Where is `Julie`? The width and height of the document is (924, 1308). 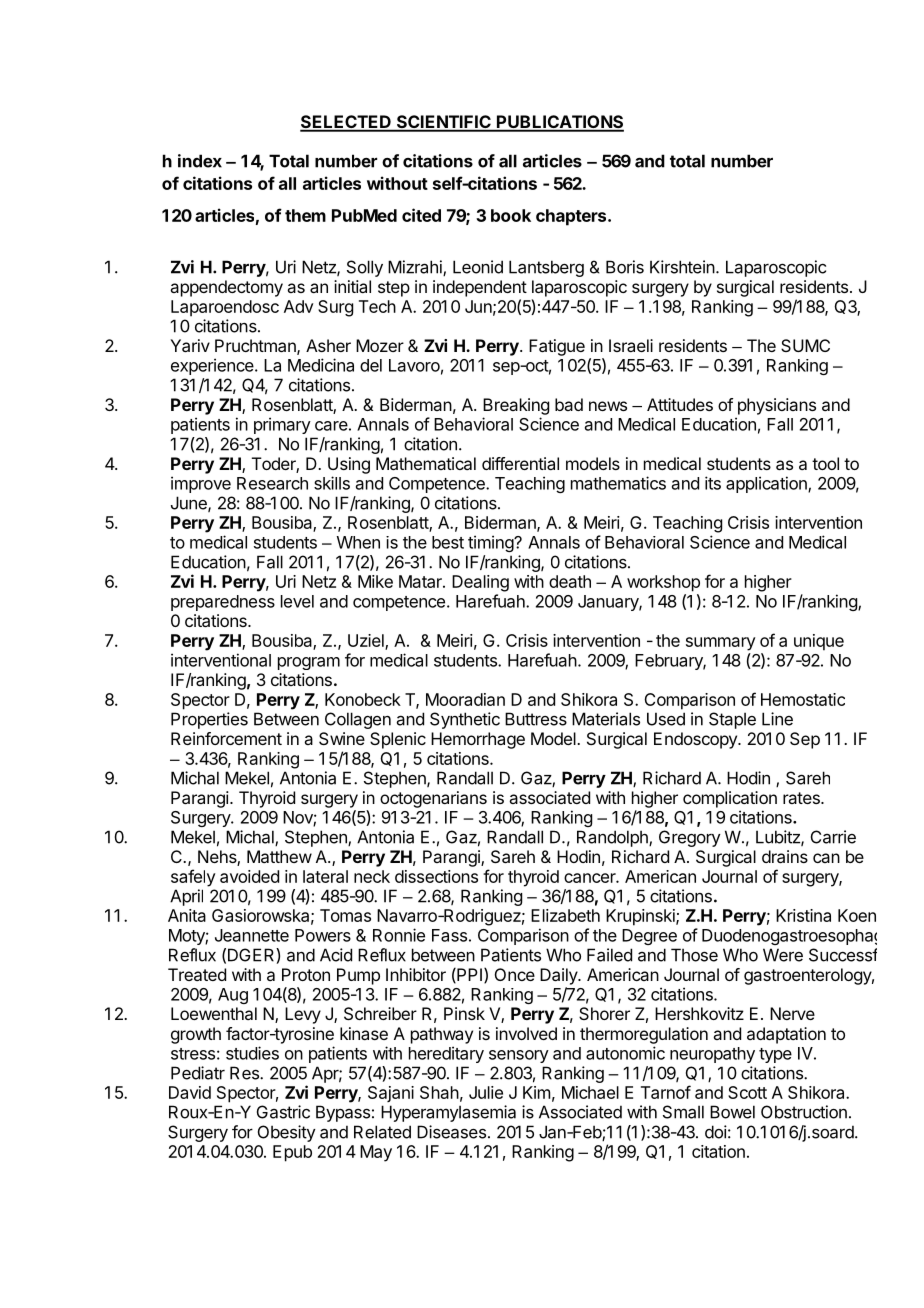
Julie is located at coordinates (486, 1092).
